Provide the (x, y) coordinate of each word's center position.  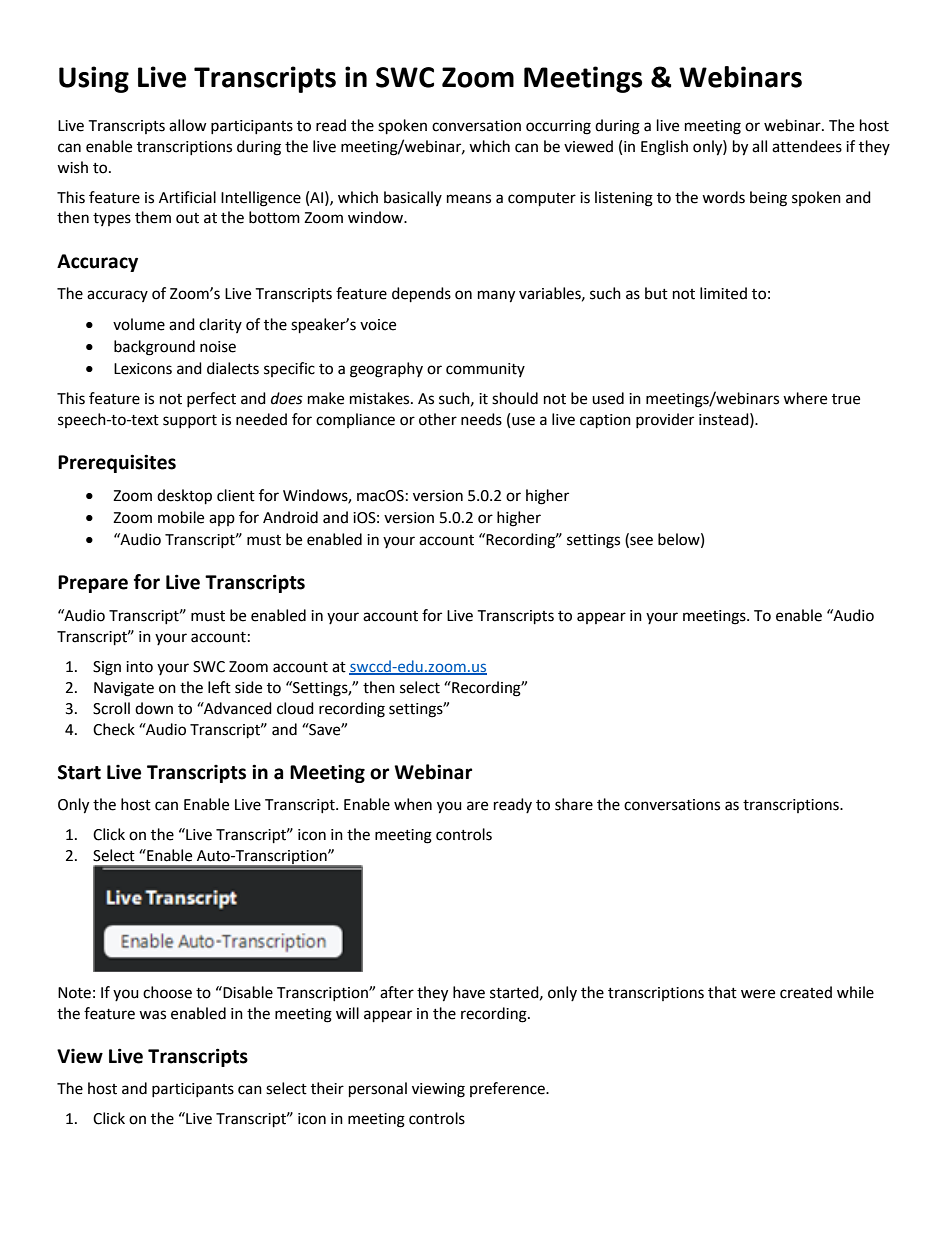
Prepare (93, 584)
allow (188, 125)
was (152, 1015)
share (574, 804)
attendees (807, 146)
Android (290, 517)
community (485, 370)
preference (508, 1089)
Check (114, 729)
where (805, 398)
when (413, 804)
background (154, 348)
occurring (558, 127)
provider (665, 420)
